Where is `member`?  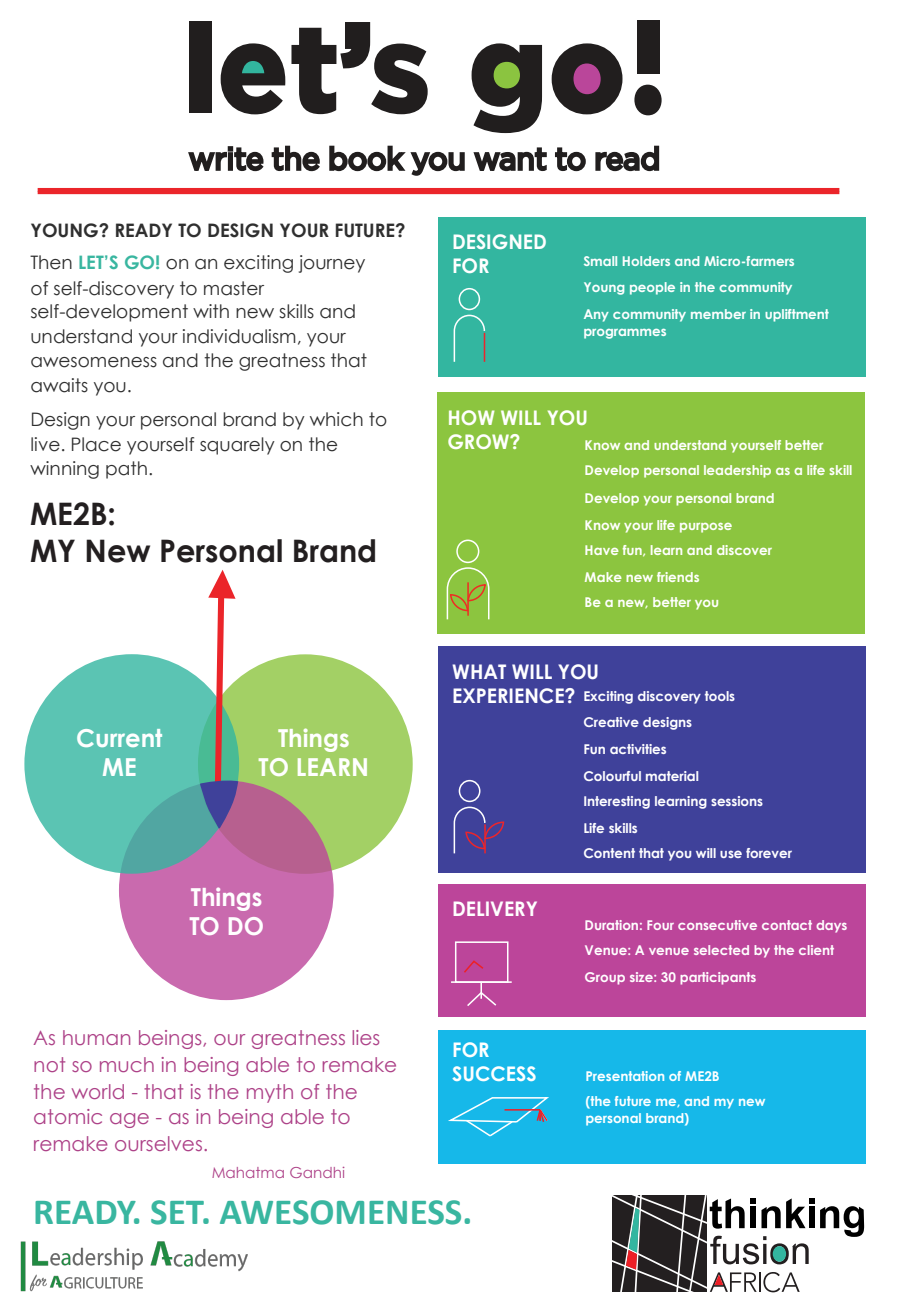 member is located at coordinates (718, 314).
